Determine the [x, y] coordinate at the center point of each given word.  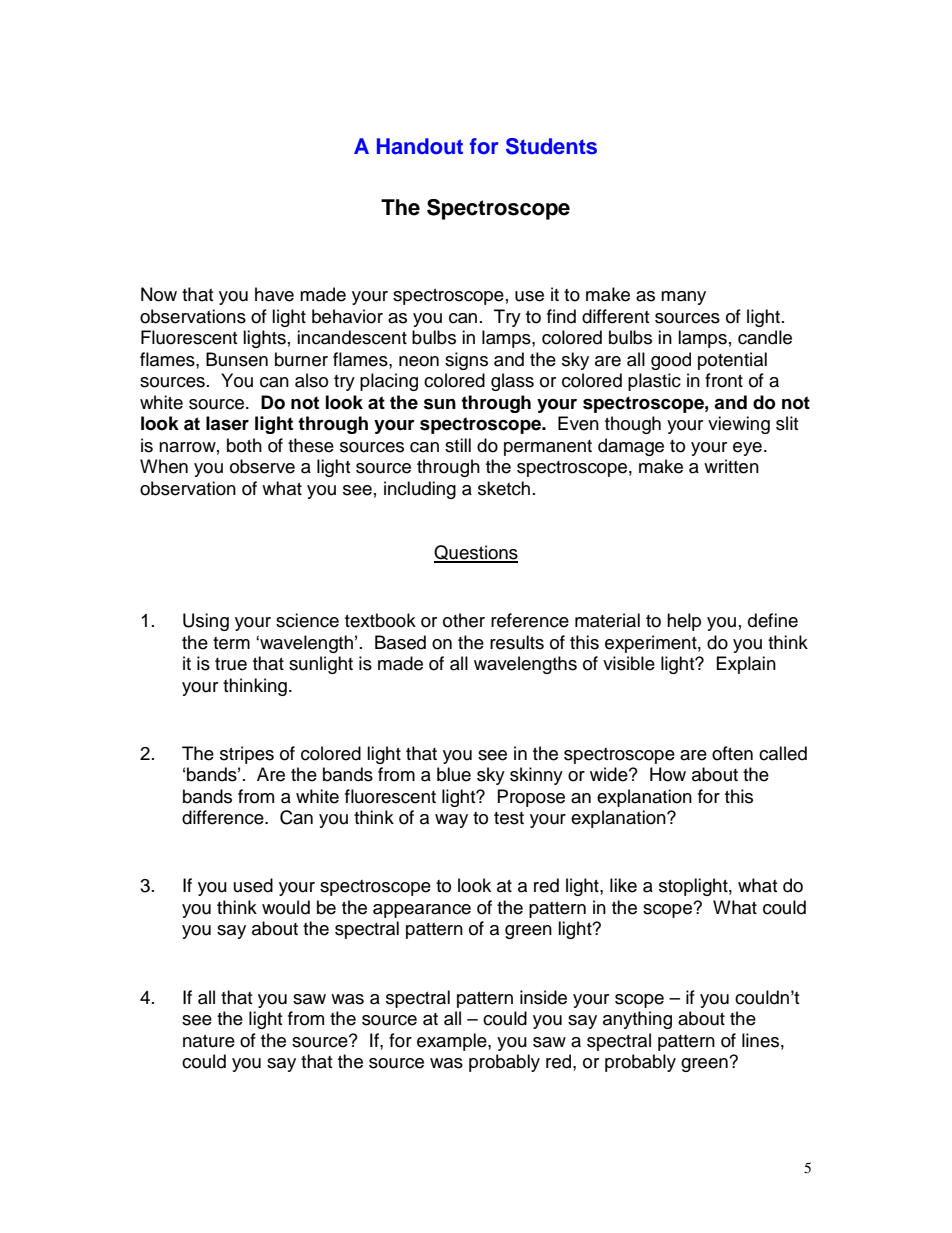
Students [551, 146]
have [274, 294]
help [684, 622]
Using [206, 622]
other [464, 620]
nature [209, 1041]
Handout [420, 146]
